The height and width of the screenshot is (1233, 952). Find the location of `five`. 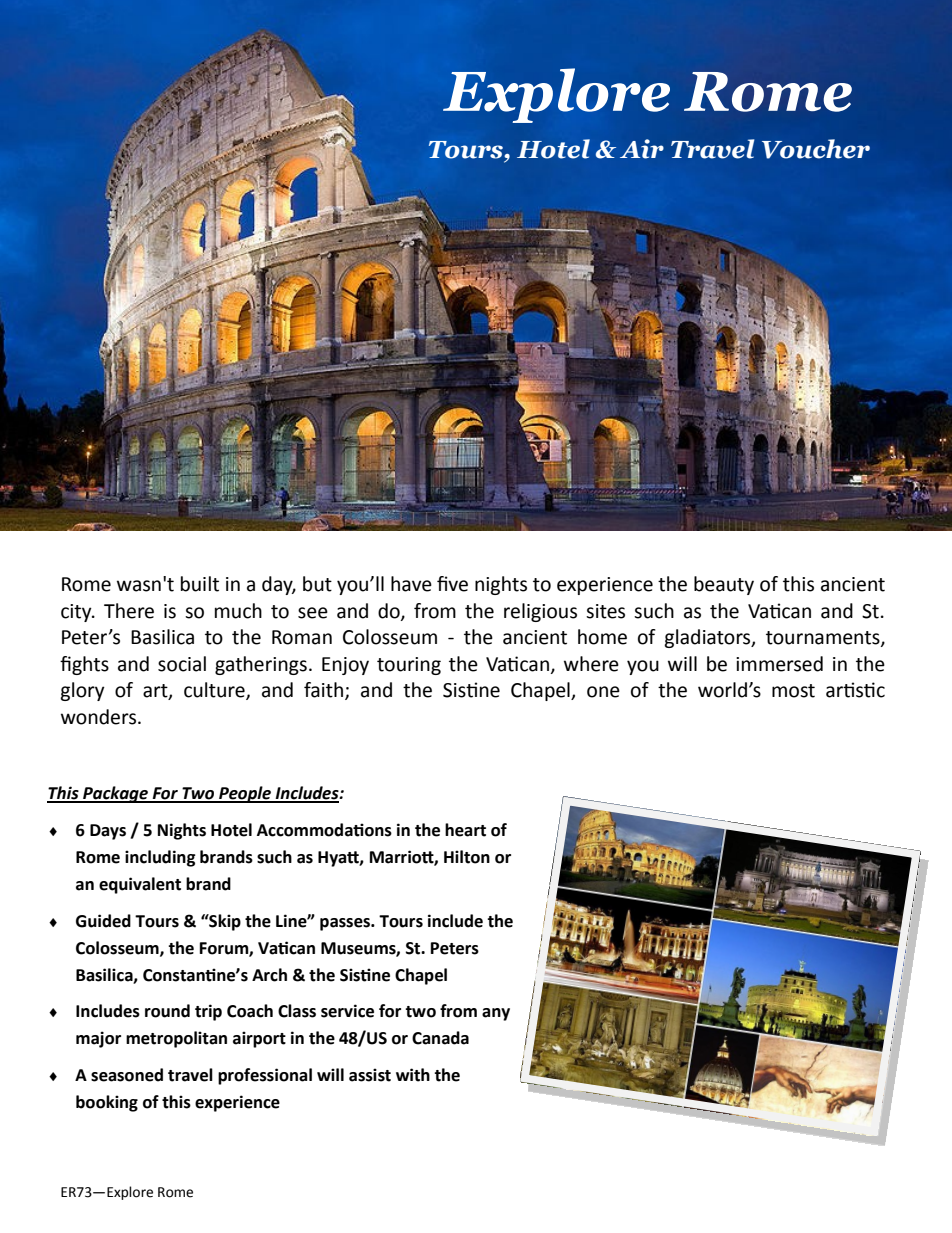

five is located at coordinates (452, 584).
